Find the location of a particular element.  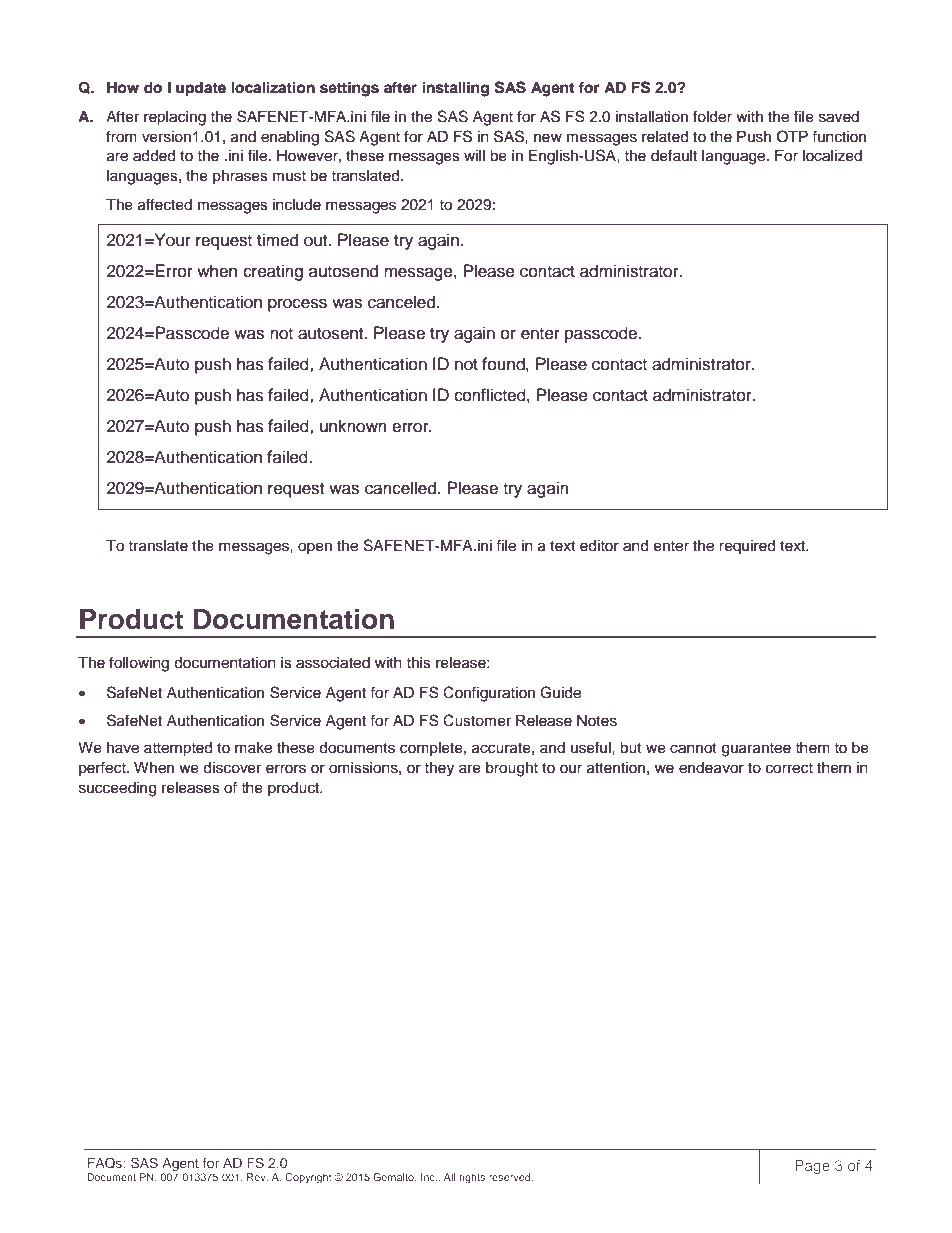

Page is located at coordinates (812, 1167).
